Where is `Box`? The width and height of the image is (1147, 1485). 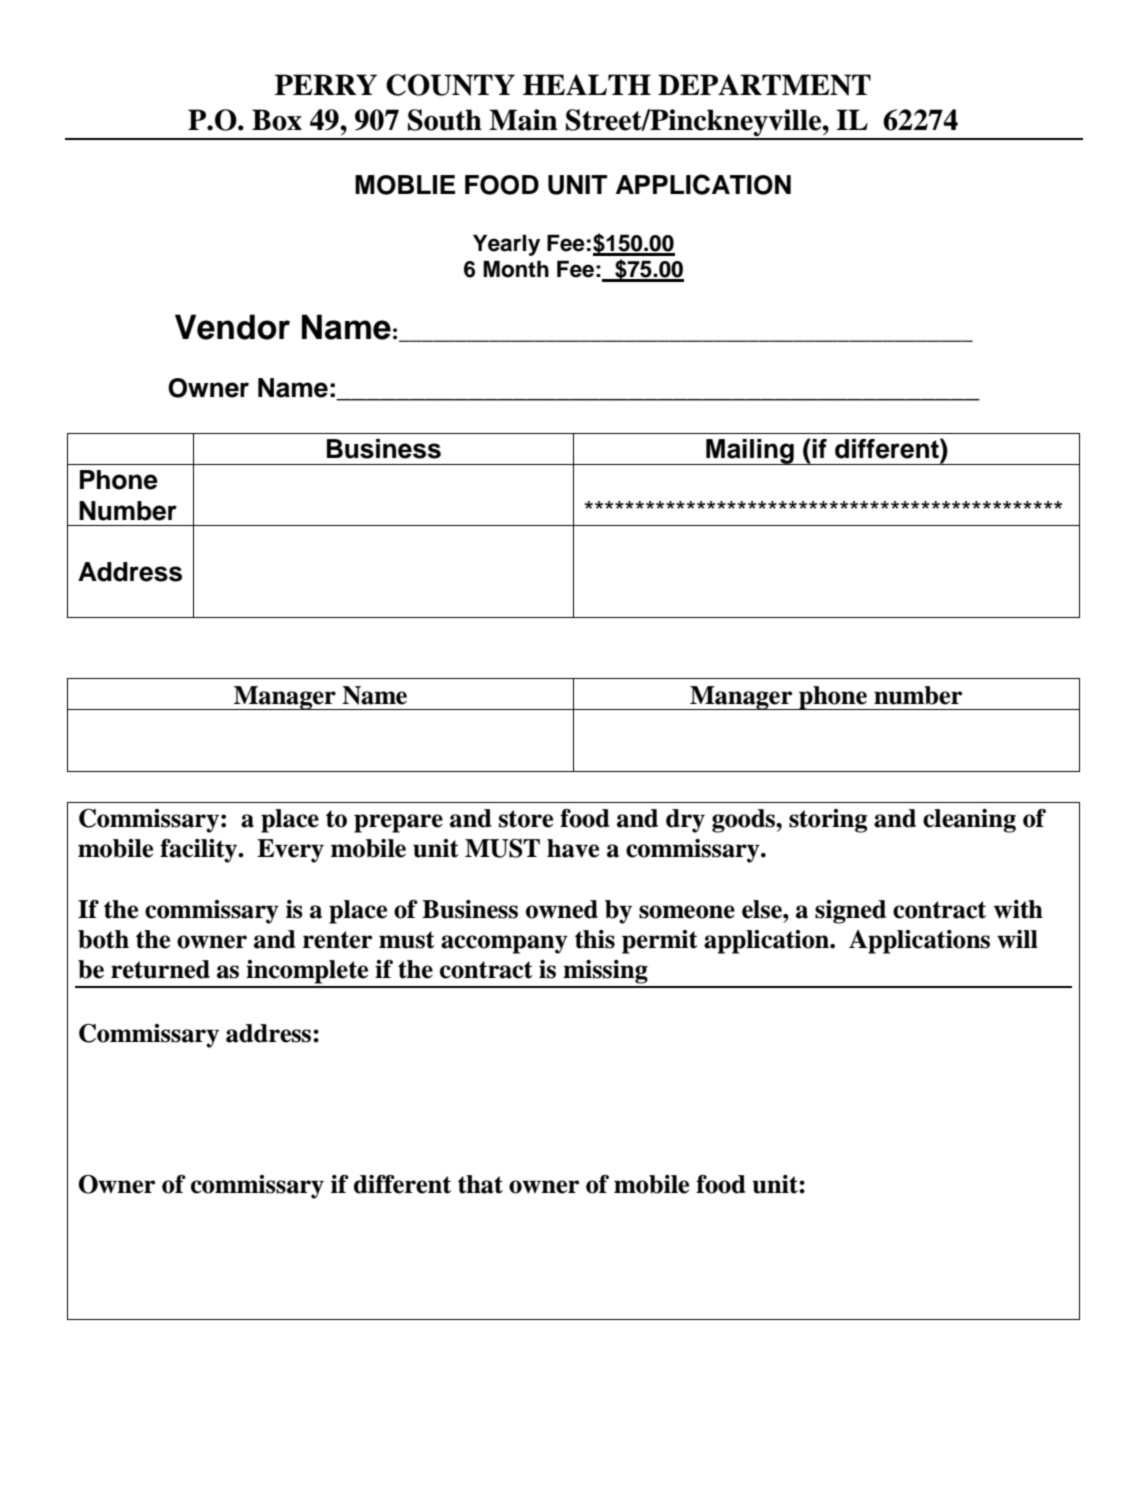 Box is located at coordinates (277, 120).
